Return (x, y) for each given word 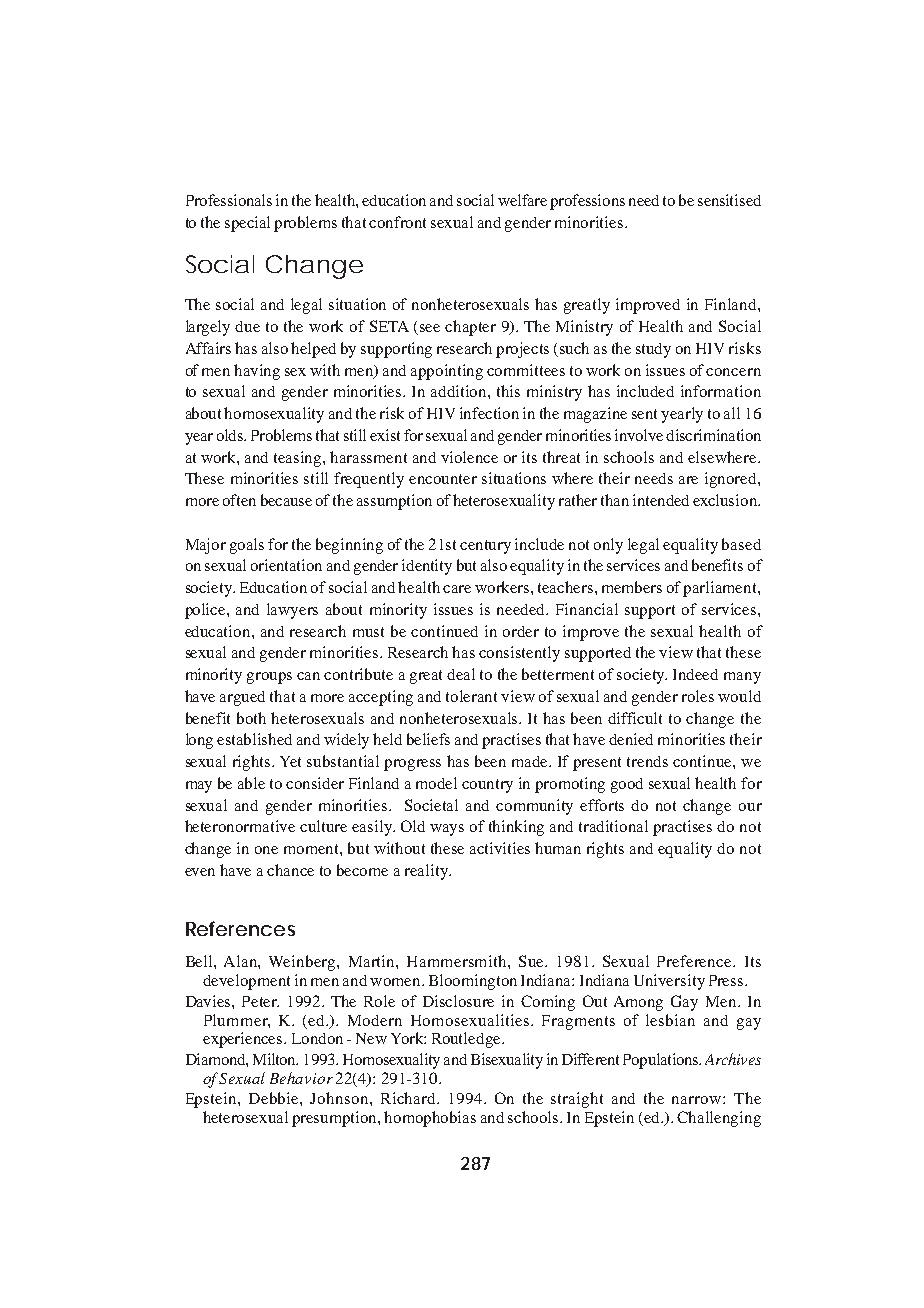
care (457, 589)
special (247, 224)
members (632, 587)
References (240, 928)
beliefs (428, 739)
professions (587, 202)
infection (489, 413)
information (721, 391)
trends (647, 761)
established (254, 739)
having (257, 372)
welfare (522, 200)
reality (428, 872)
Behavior (301, 1078)
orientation (286, 565)
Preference (696, 961)
